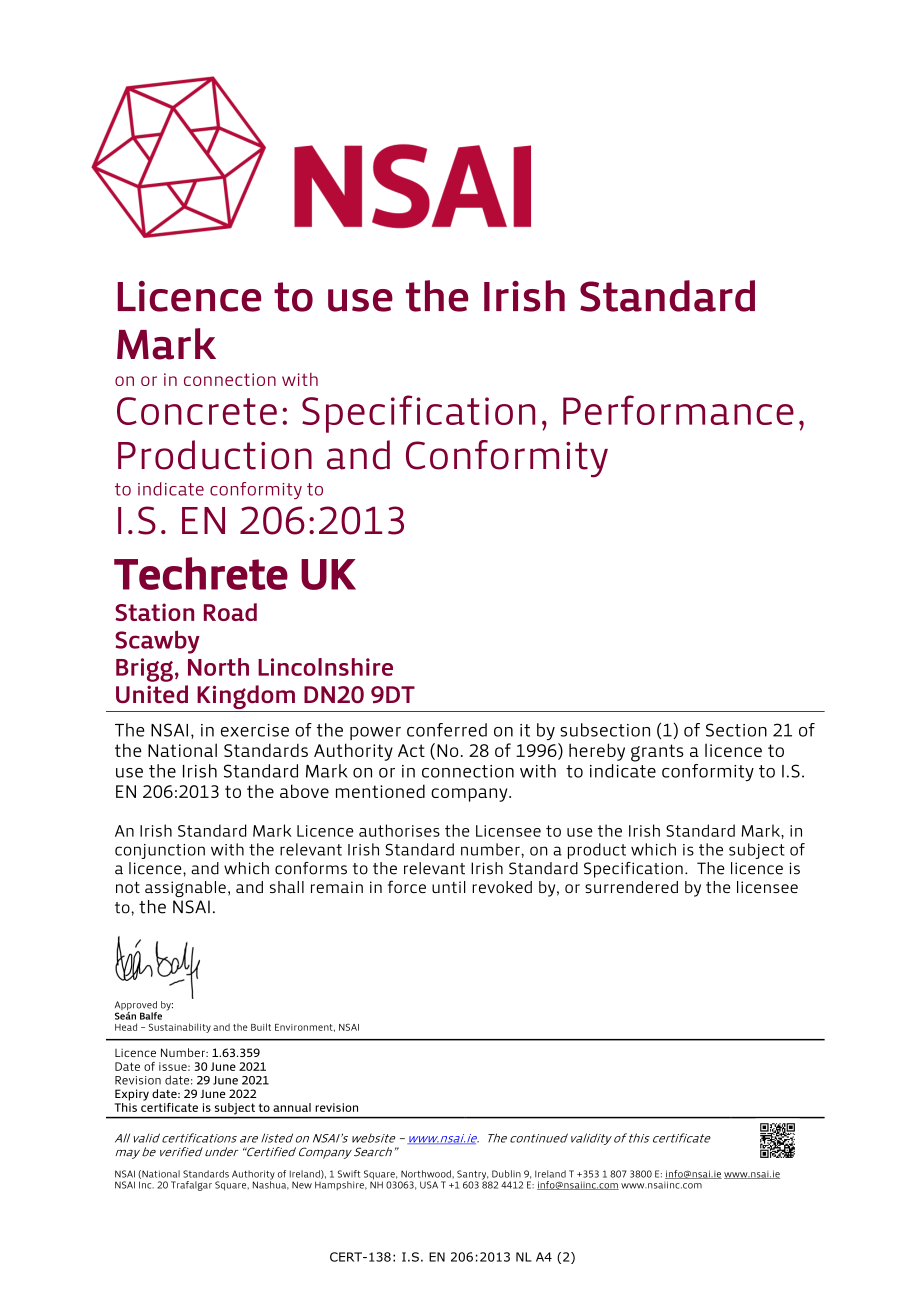 The height and width of the screenshot is (1308, 924). I want to click on hereby, so click(597, 752).
